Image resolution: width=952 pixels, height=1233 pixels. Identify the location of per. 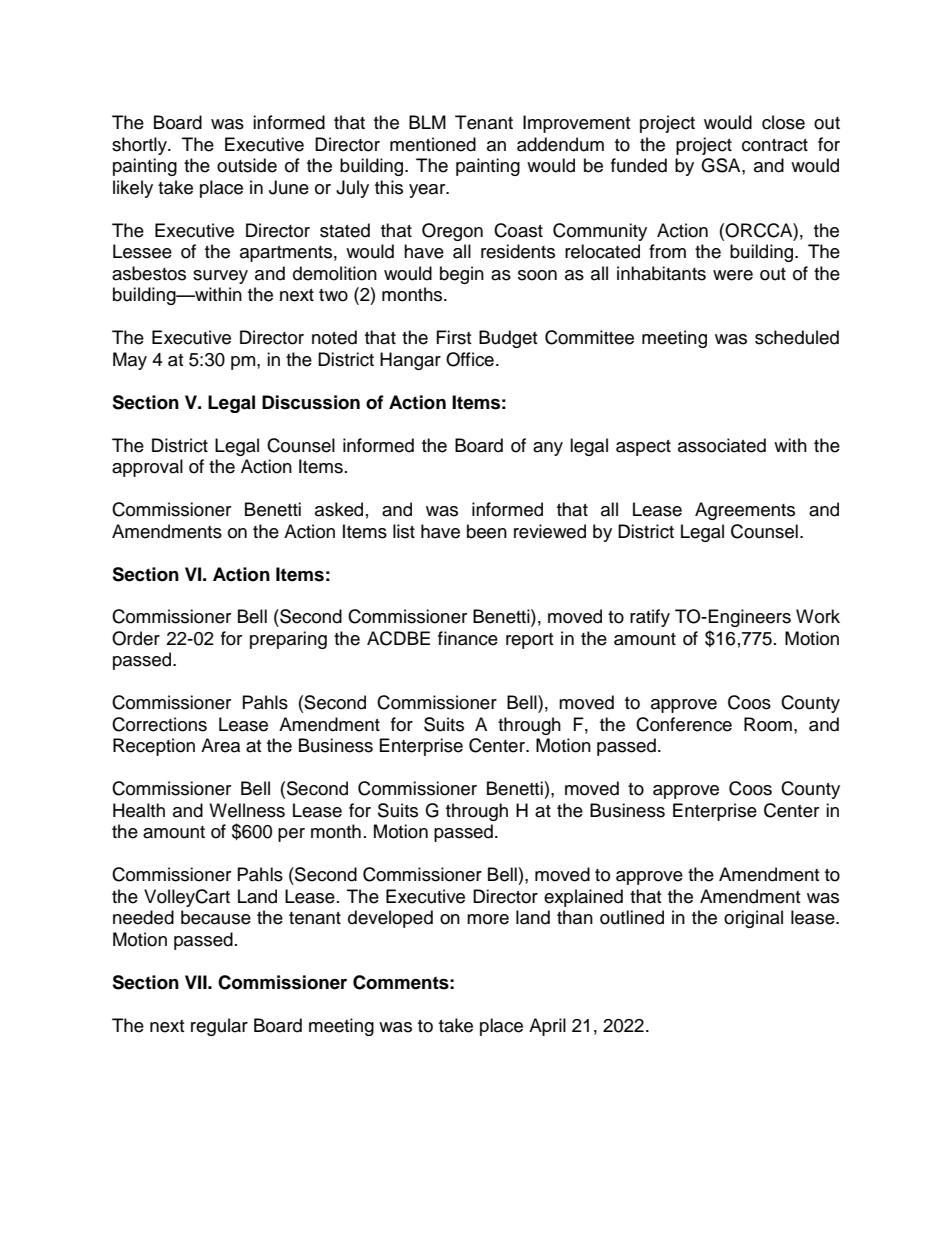
(291, 835).
